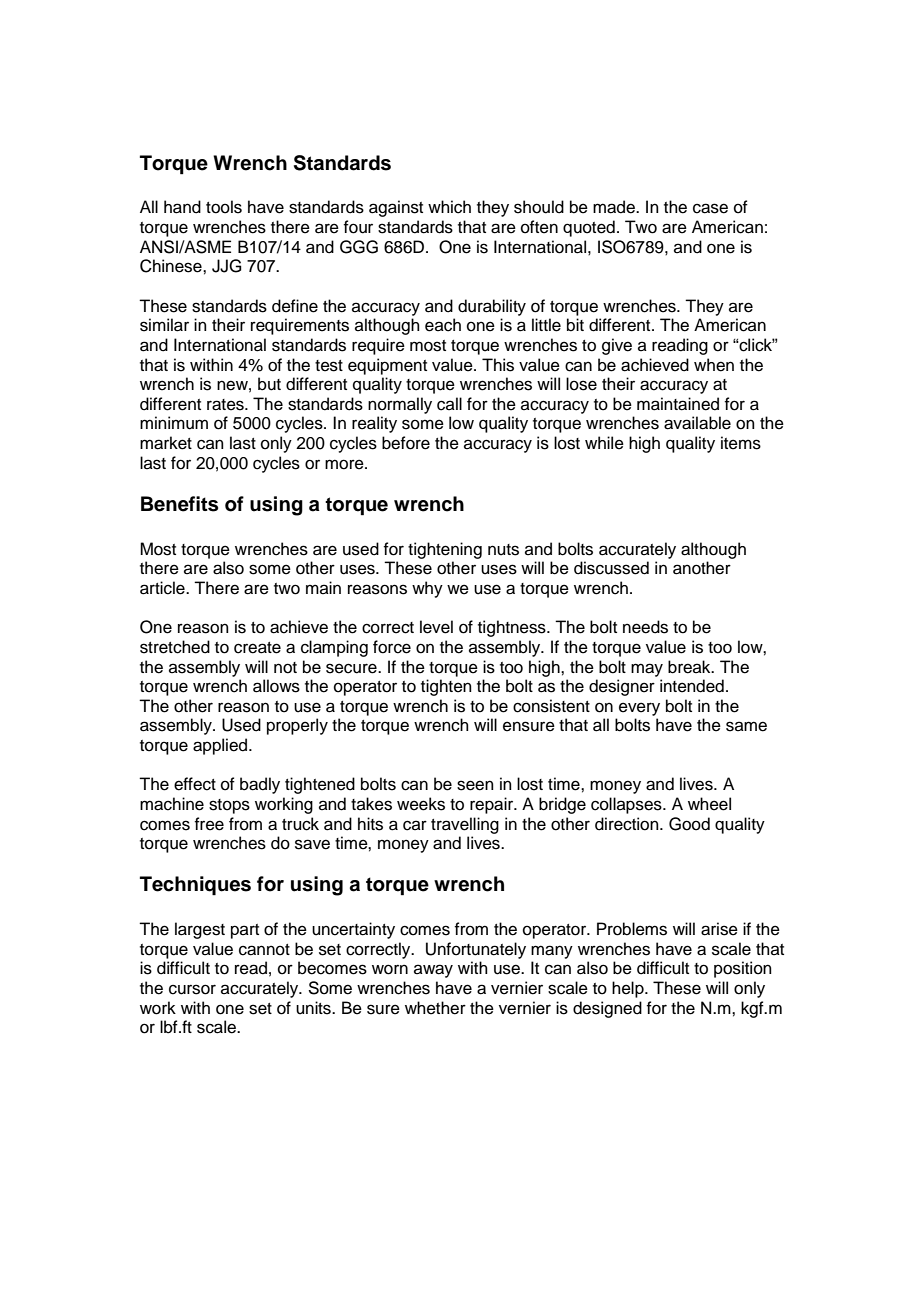 The image size is (924, 1308). What do you see at coordinates (433, 971) in the page?
I see `away` at bounding box center [433, 971].
